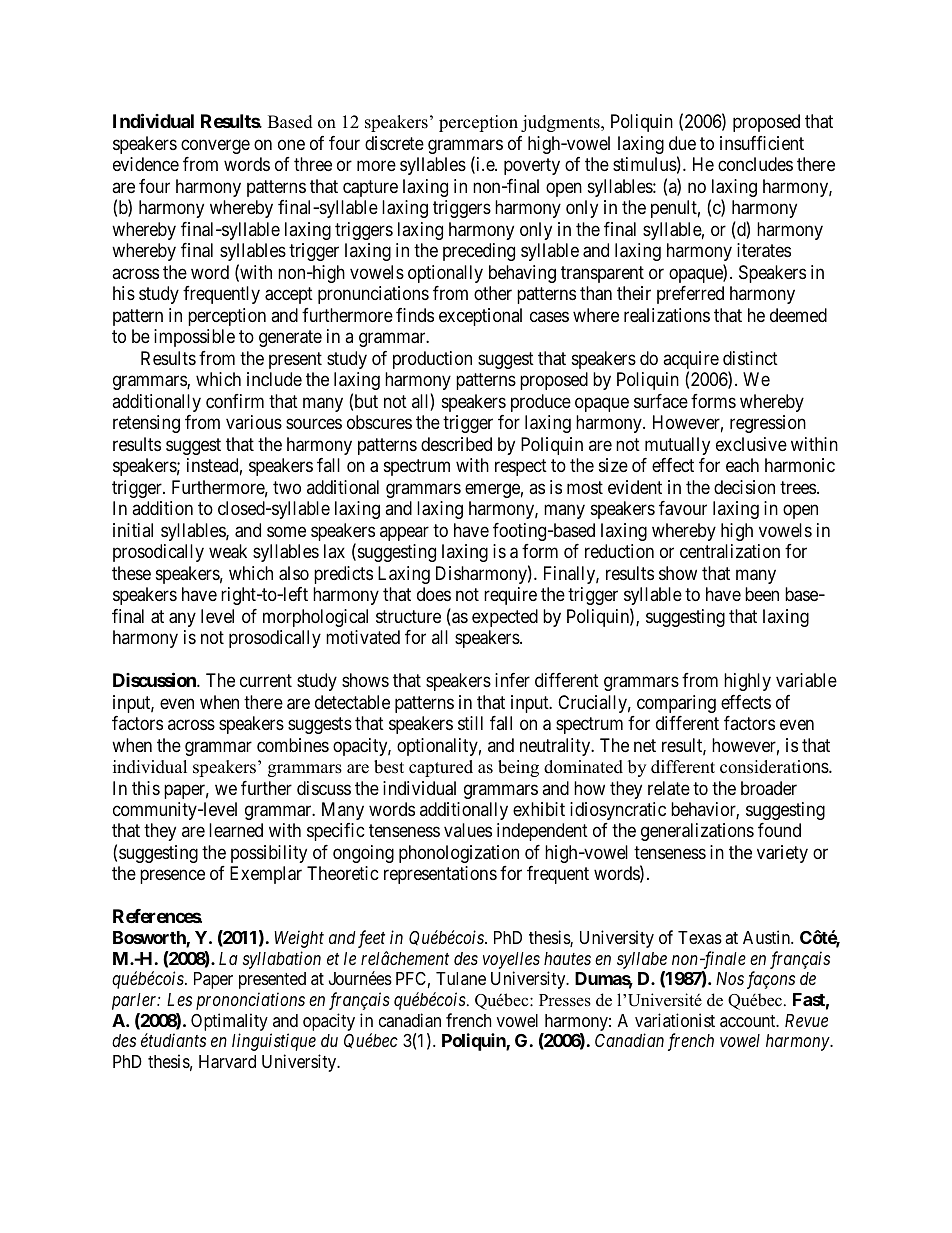 The height and width of the image is (1233, 952). I want to click on comparing, so click(676, 704).
